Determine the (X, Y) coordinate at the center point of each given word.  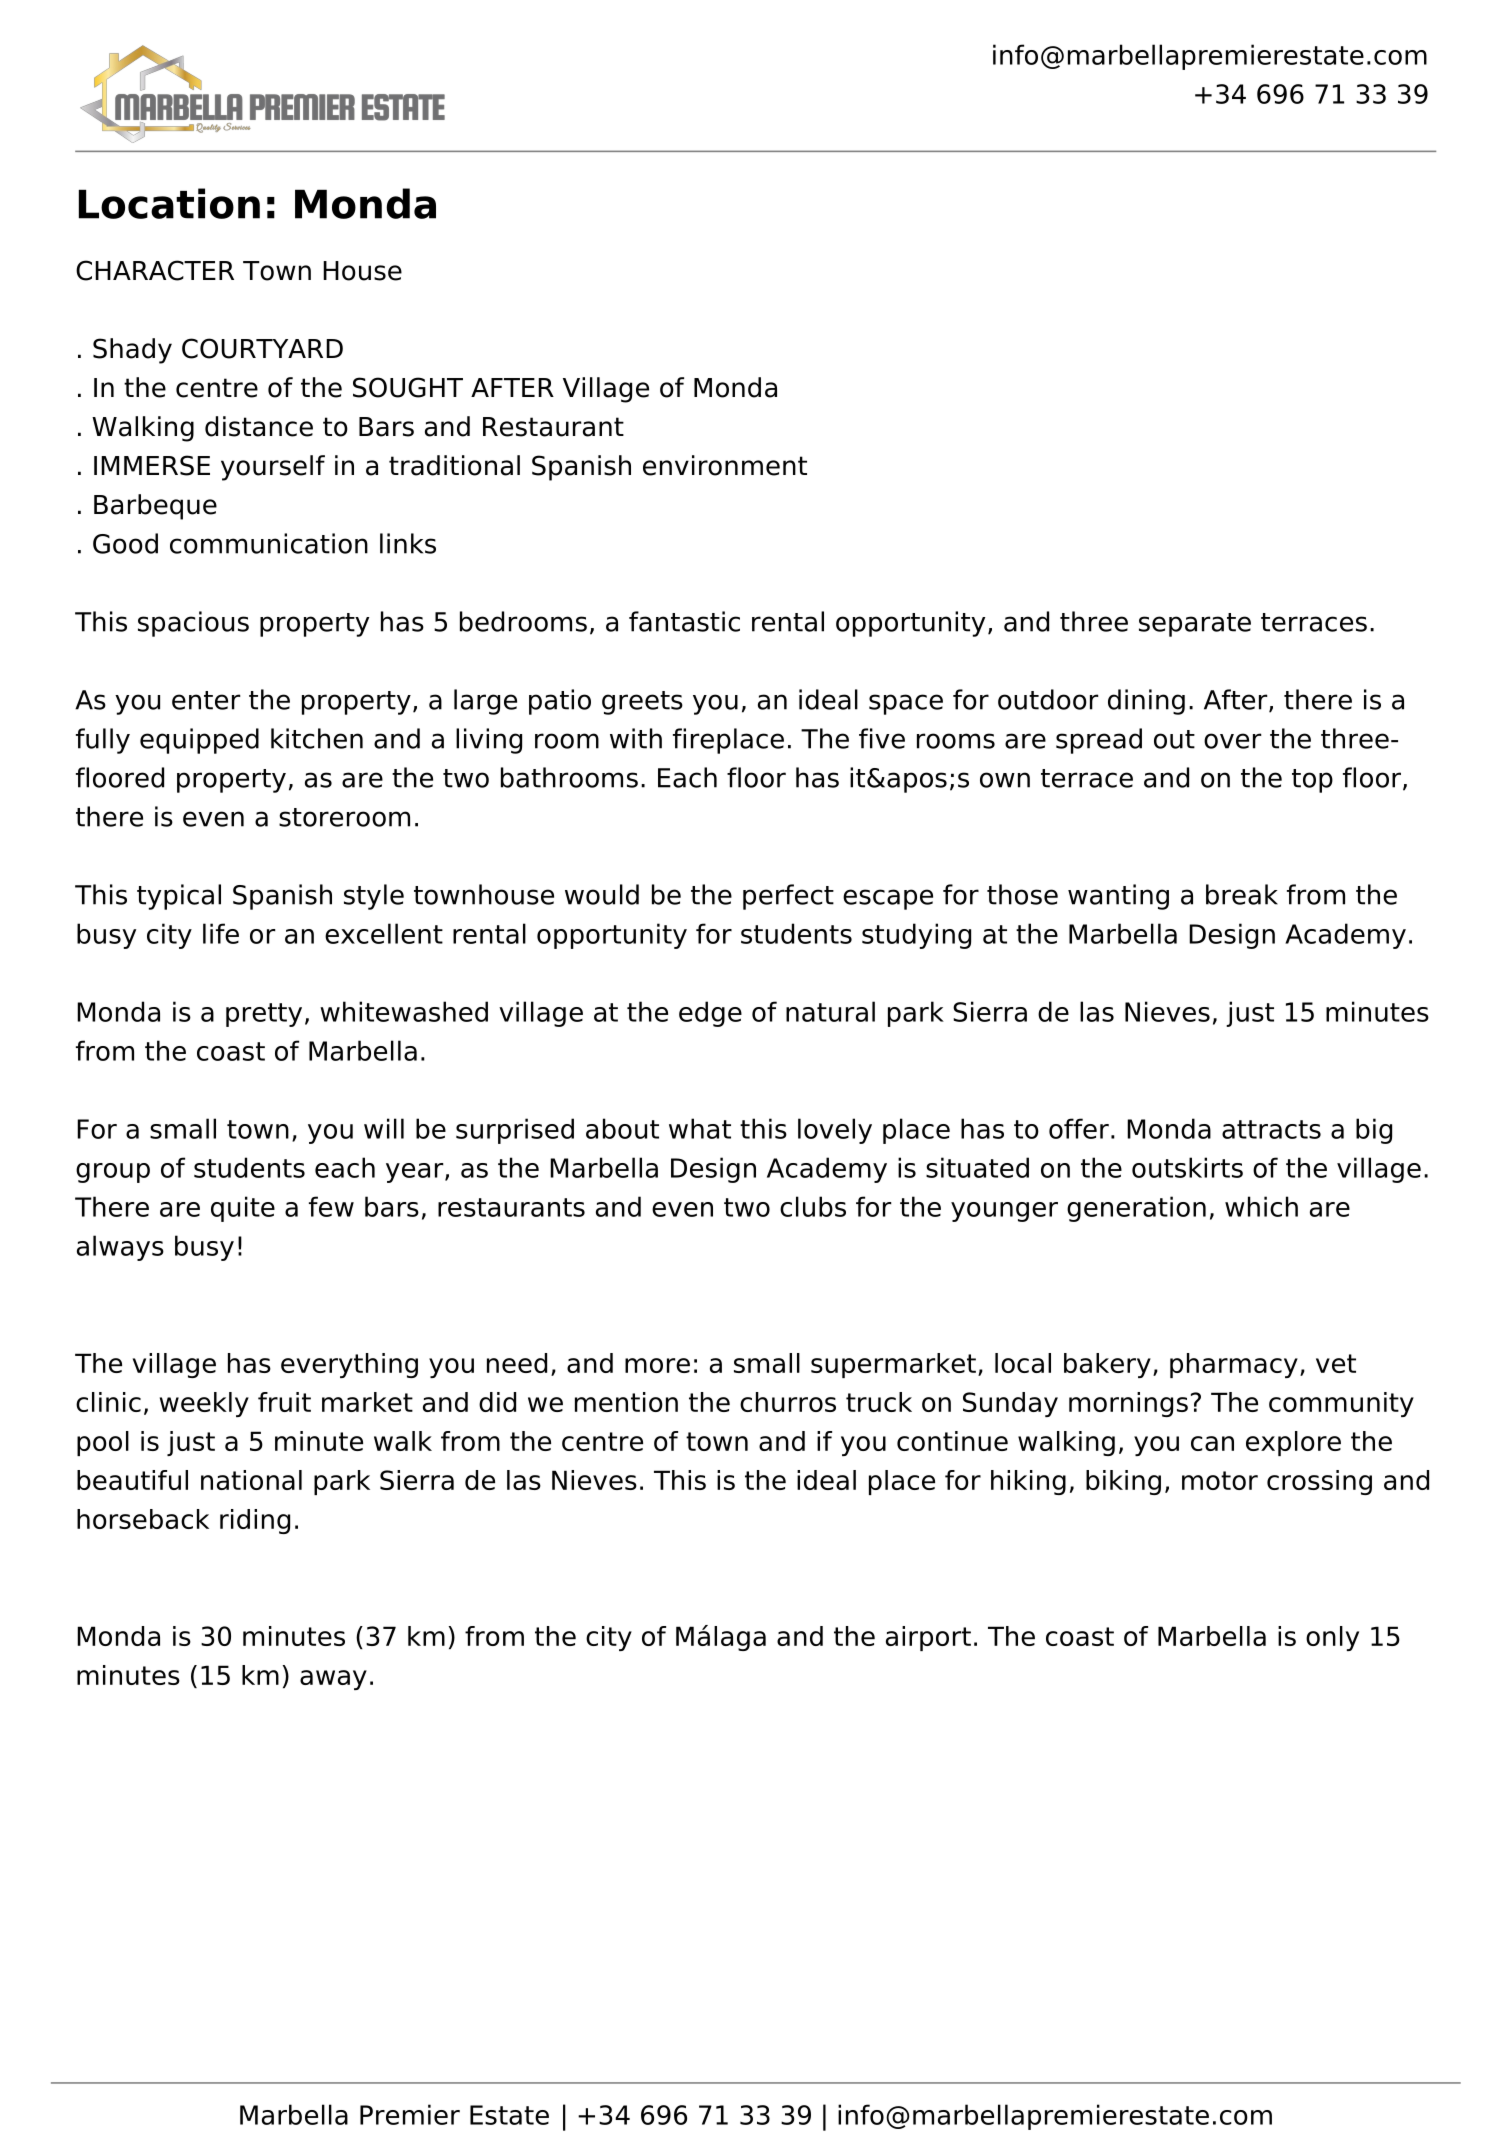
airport (928, 1638)
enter (206, 700)
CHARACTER (155, 270)
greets (642, 703)
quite (243, 1209)
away (333, 1680)
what (700, 1128)
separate (1195, 625)
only (1332, 1638)
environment (725, 465)
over (1233, 741)
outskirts (1187, 1167)
